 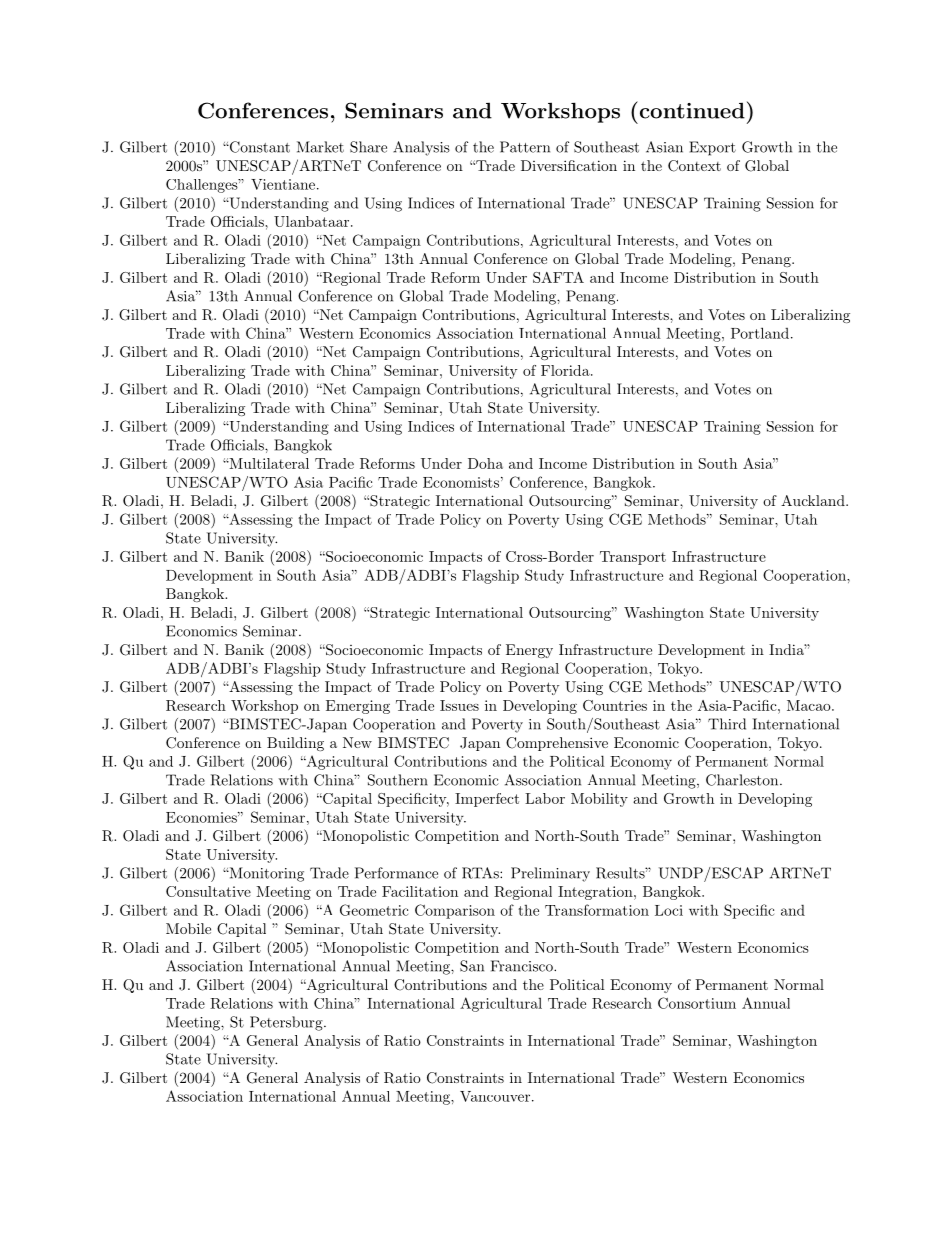 I want to click on Building, so click(x=295, y=744).
